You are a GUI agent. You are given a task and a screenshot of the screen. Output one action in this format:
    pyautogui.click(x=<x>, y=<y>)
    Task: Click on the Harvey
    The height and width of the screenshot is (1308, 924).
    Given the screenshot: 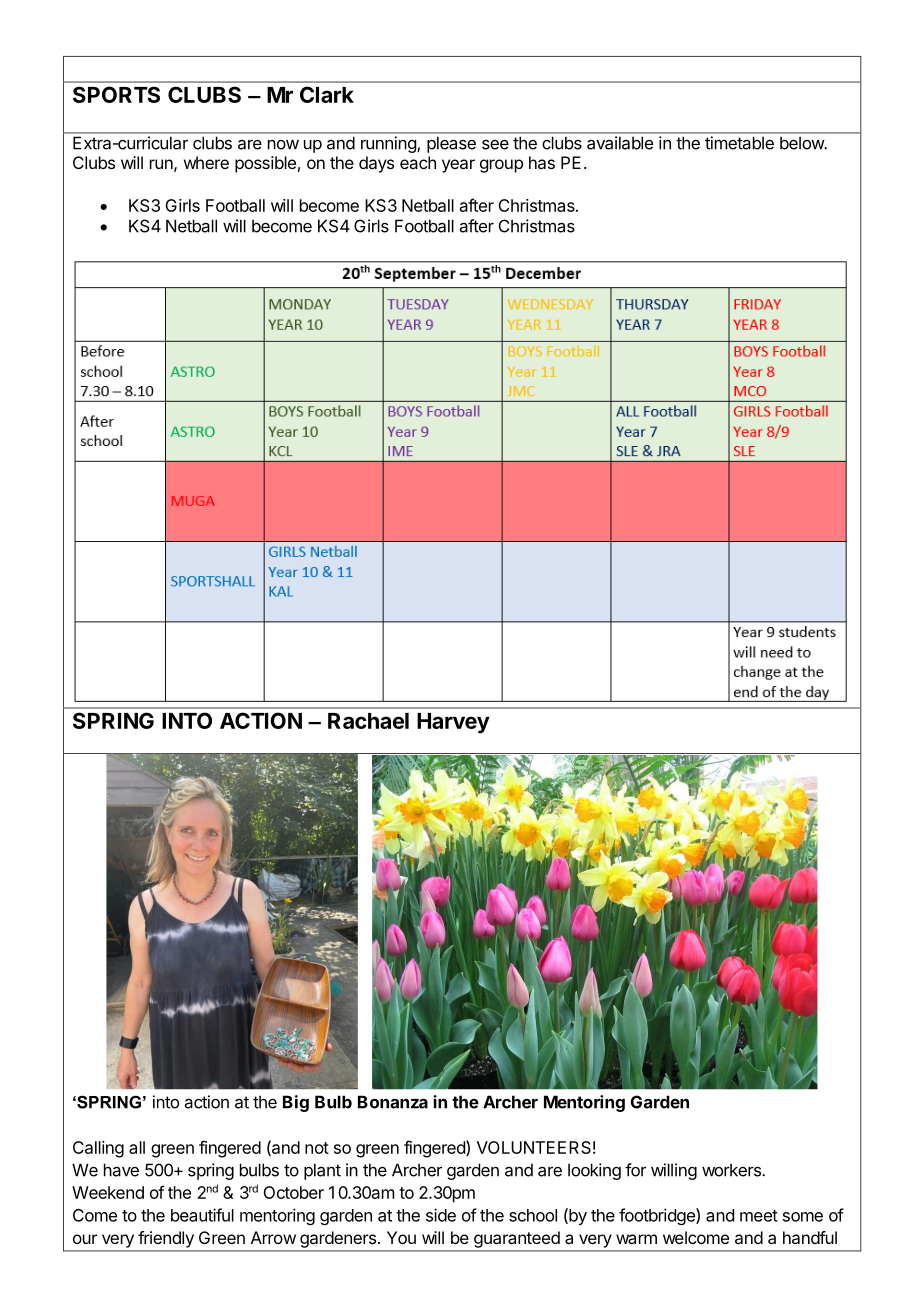 What is the action you would take?
    pyautogui.click(x=453, y=723)
